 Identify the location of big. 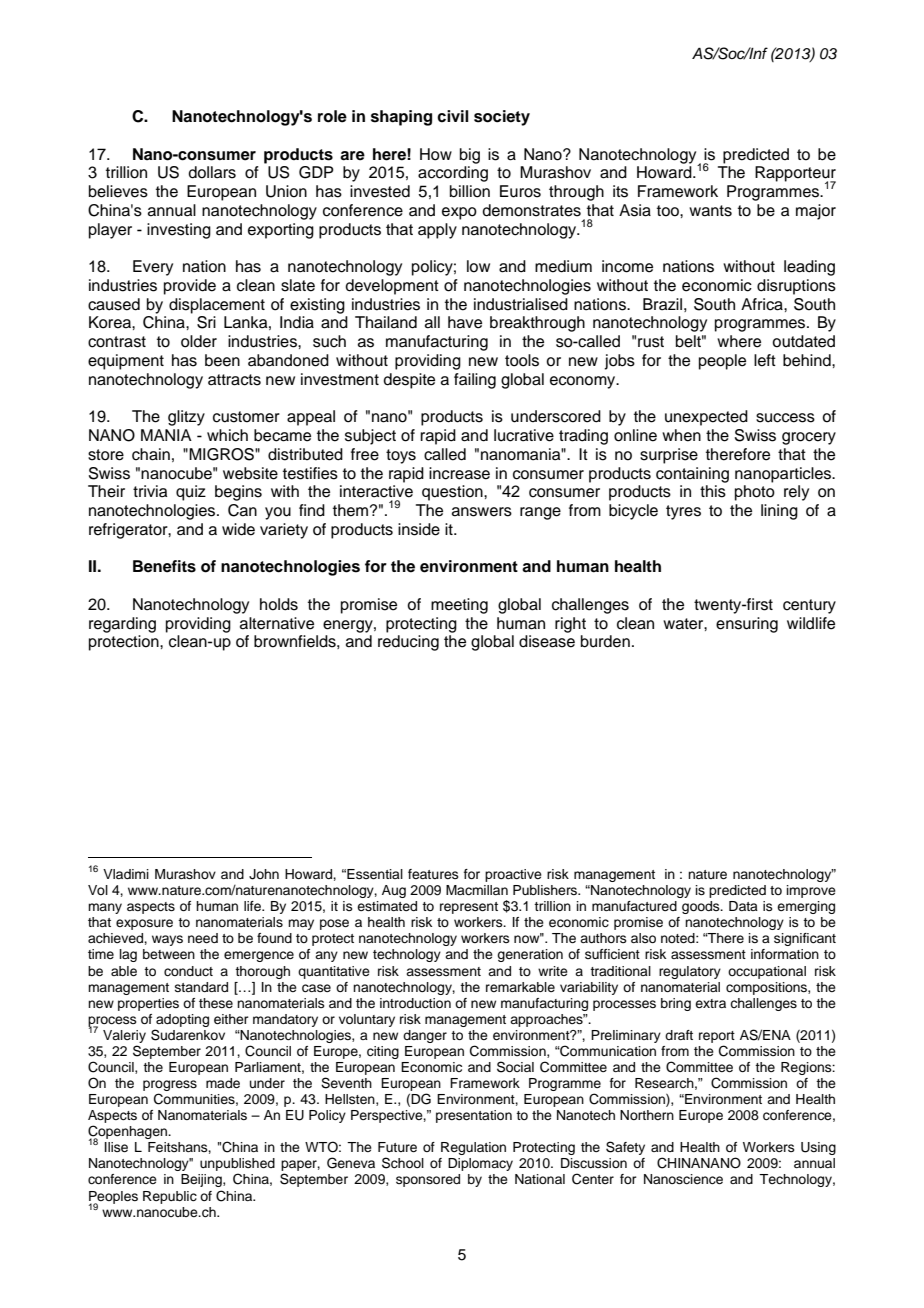
(470, 156).
